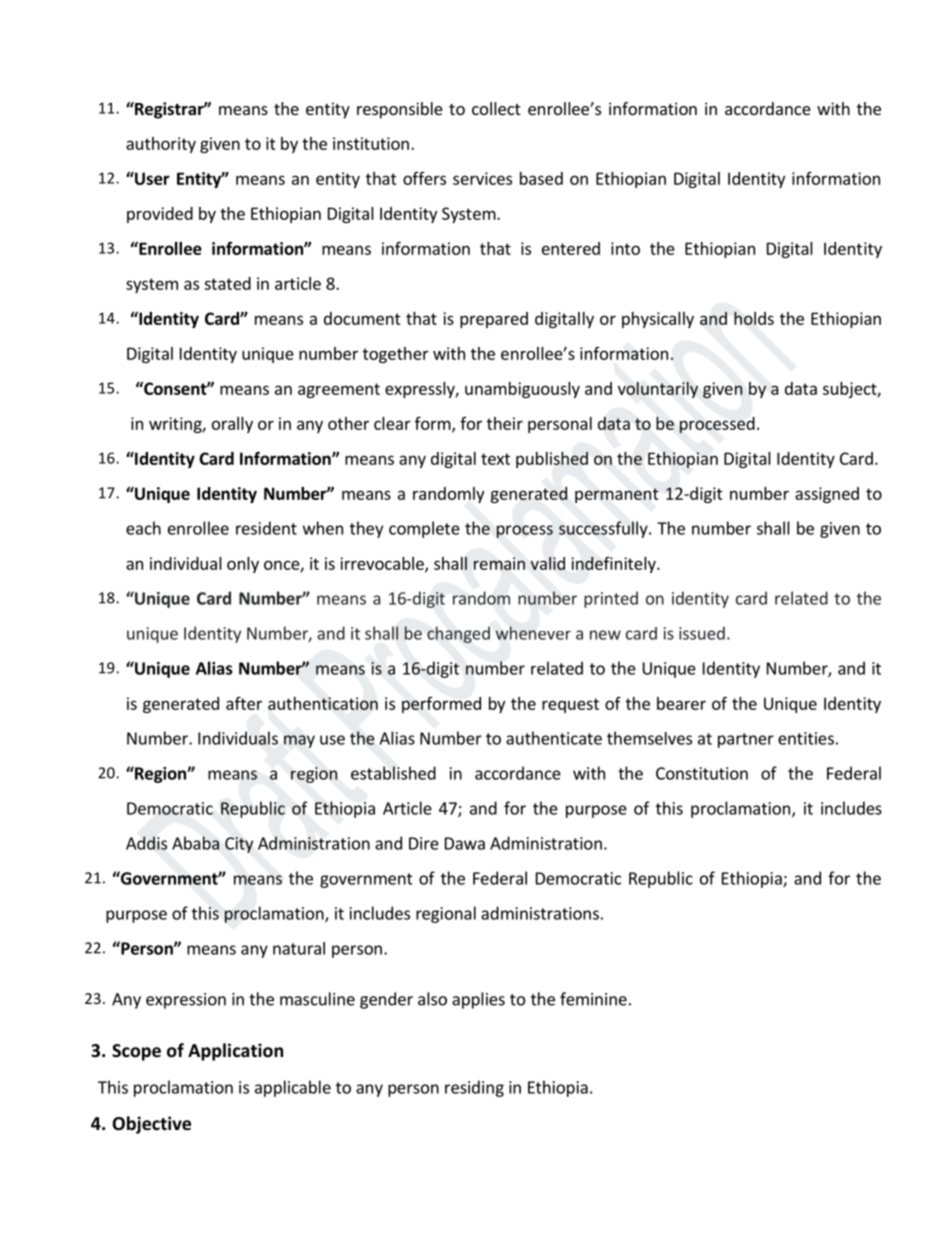 The image size is (952, 1233). What do you see at coordinates (495, 459) in the image?
I see `text` at bounding box center [495, 459].
